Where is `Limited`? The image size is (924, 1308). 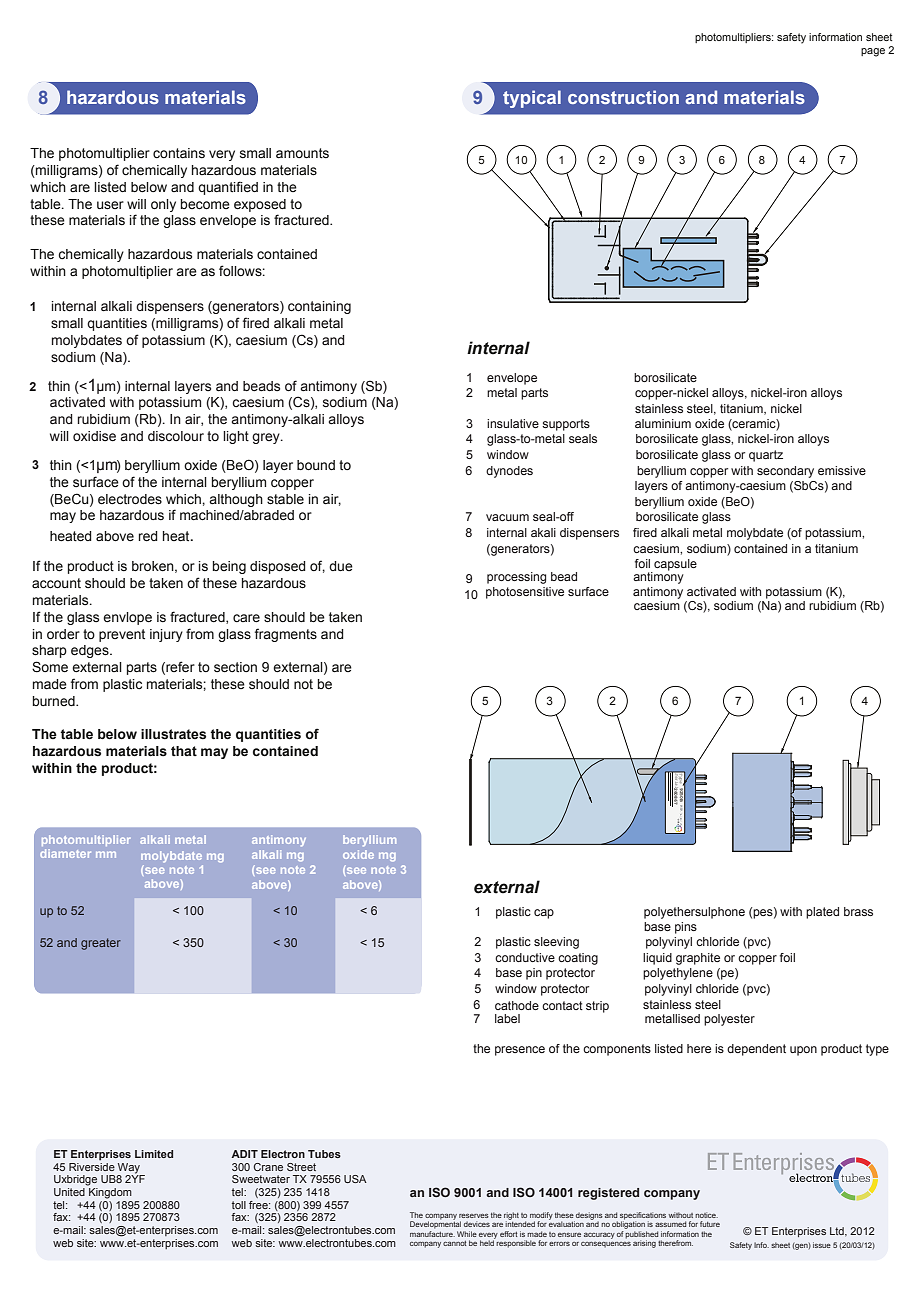 Limited is located at coordinates (154, 1154).
